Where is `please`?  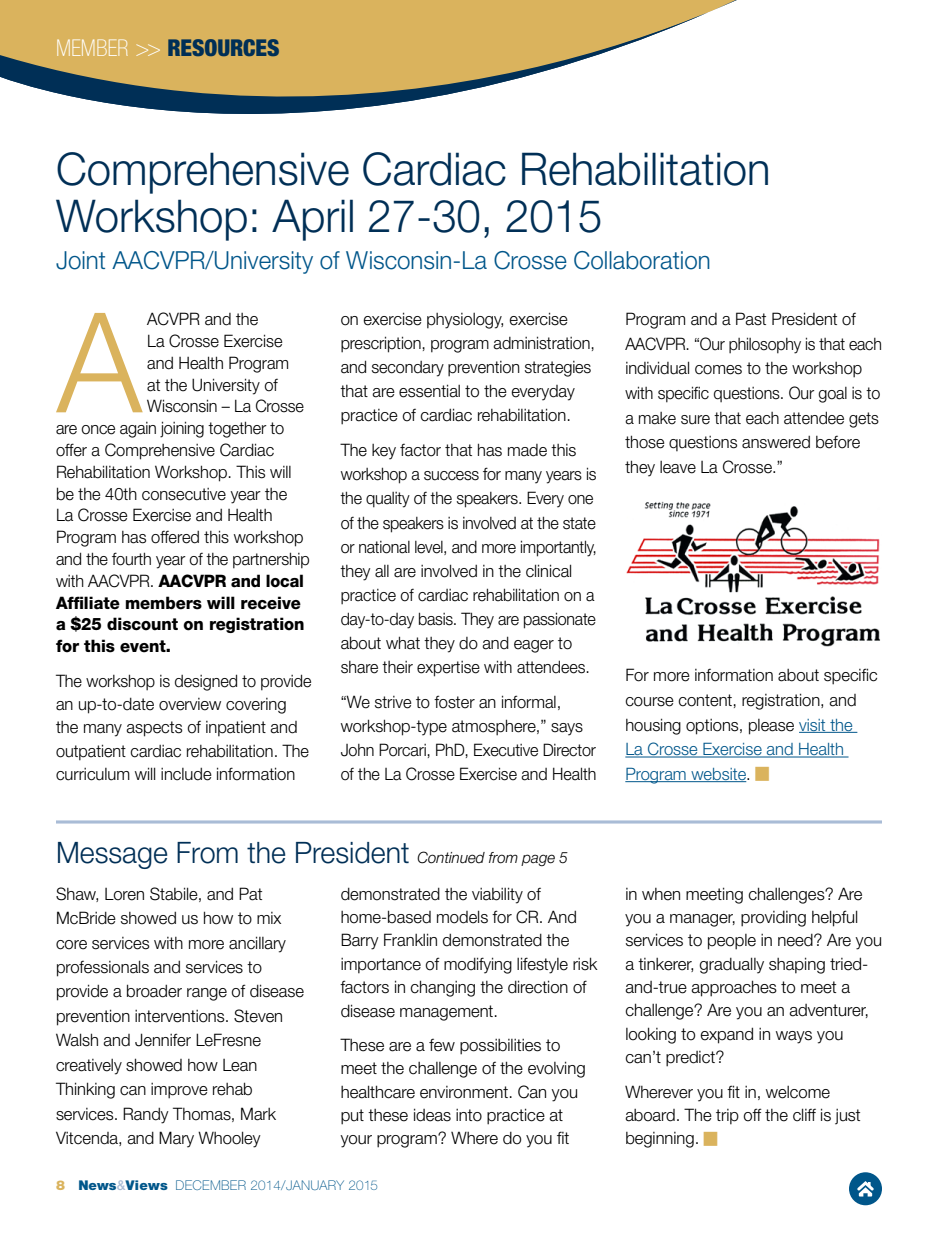
please is located at coordinates (771, 727).
